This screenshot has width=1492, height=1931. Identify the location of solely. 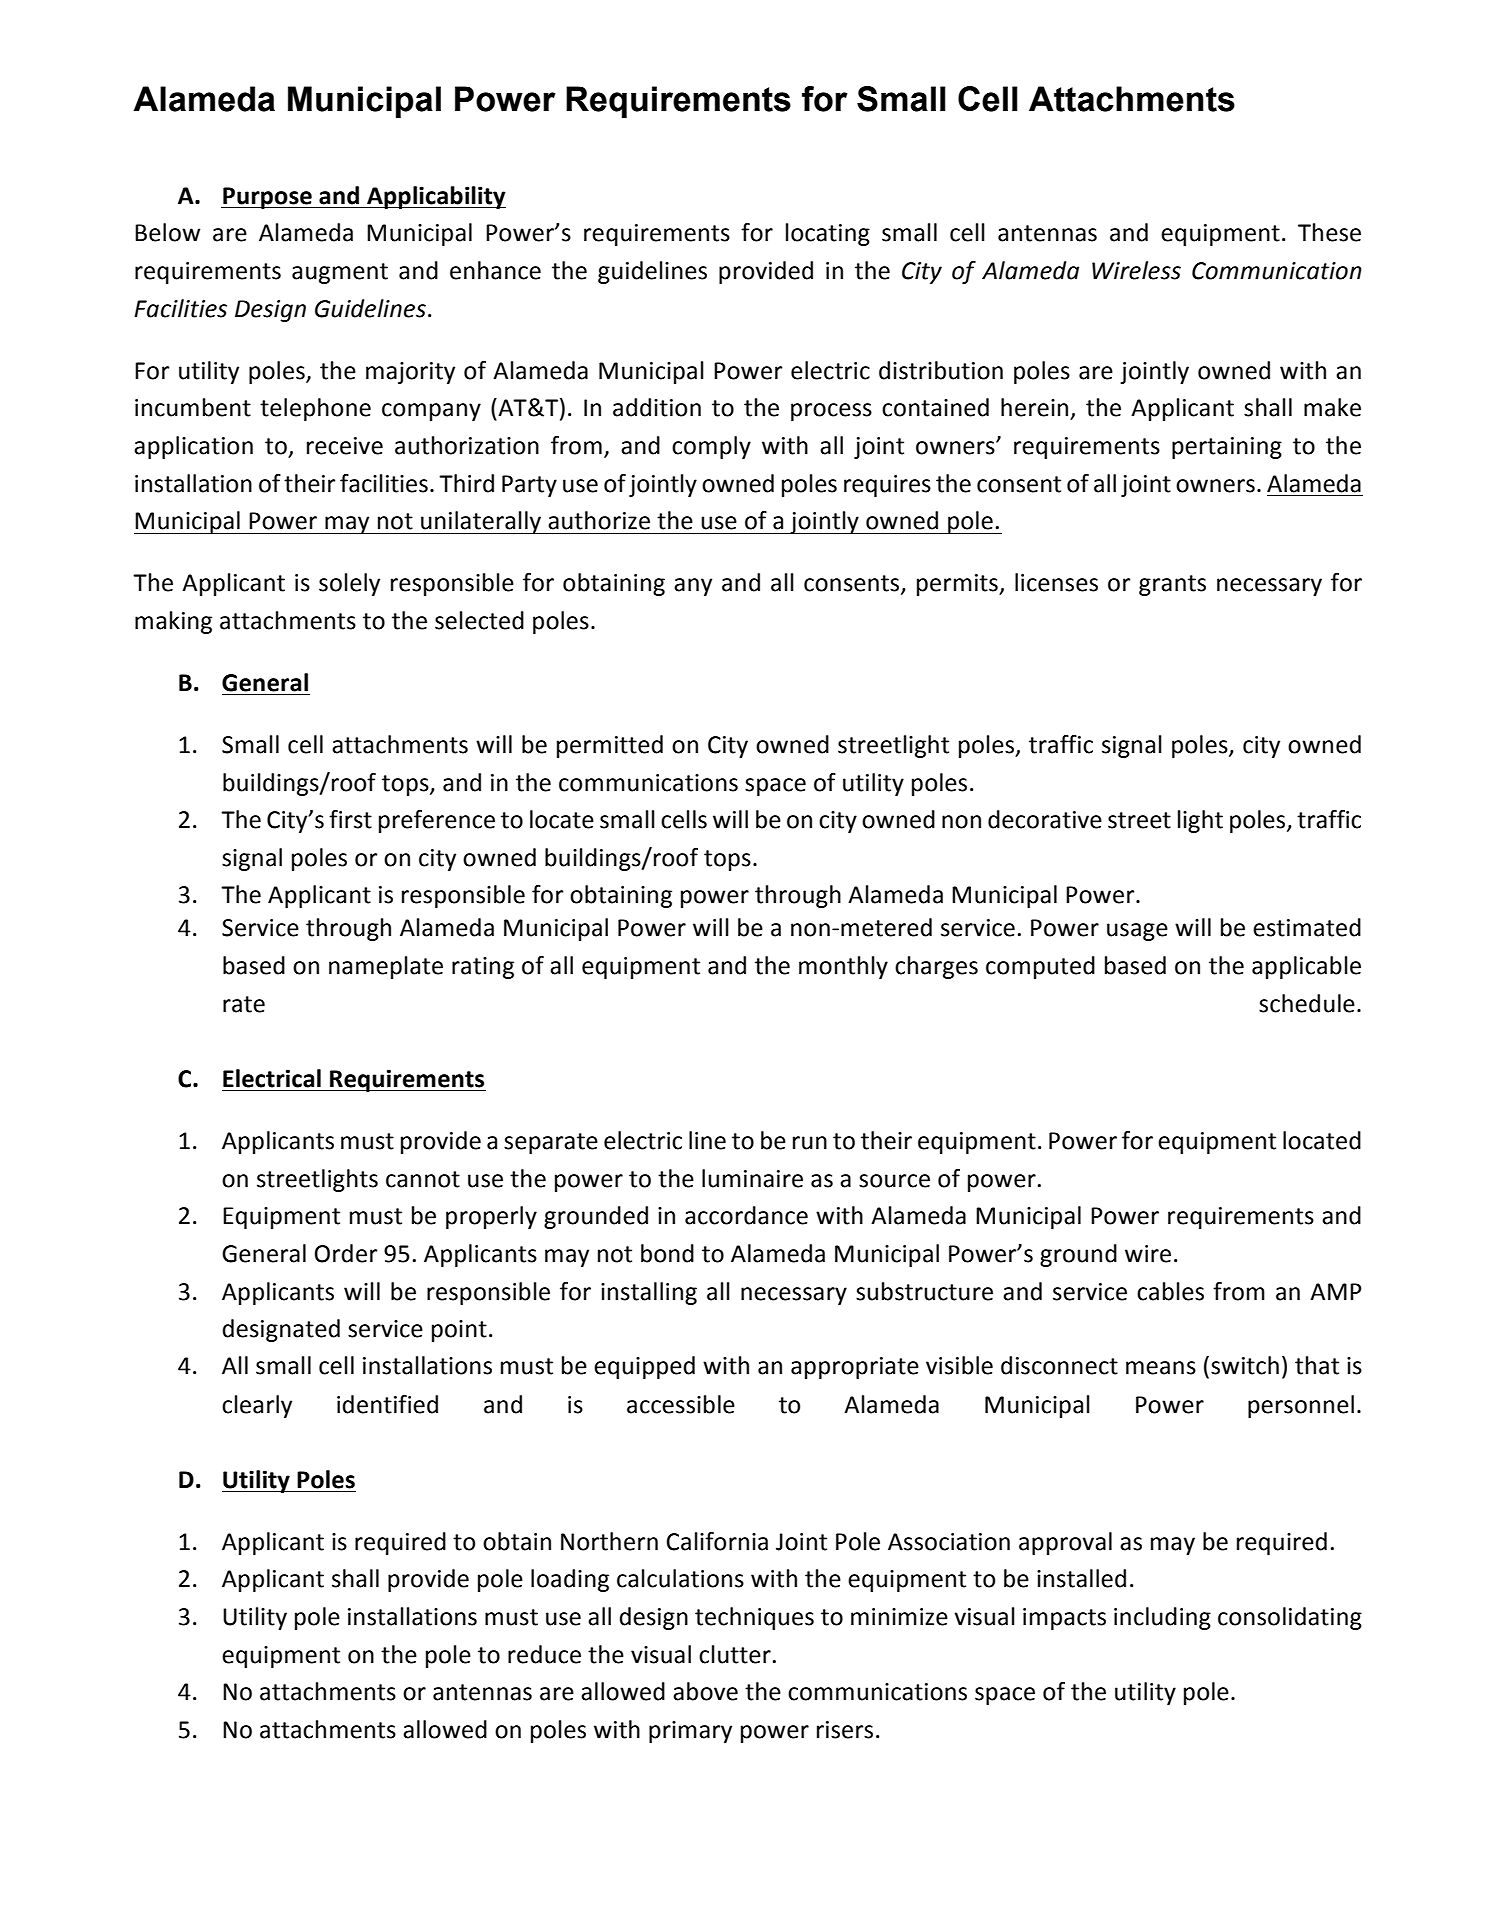
(349, 584).
